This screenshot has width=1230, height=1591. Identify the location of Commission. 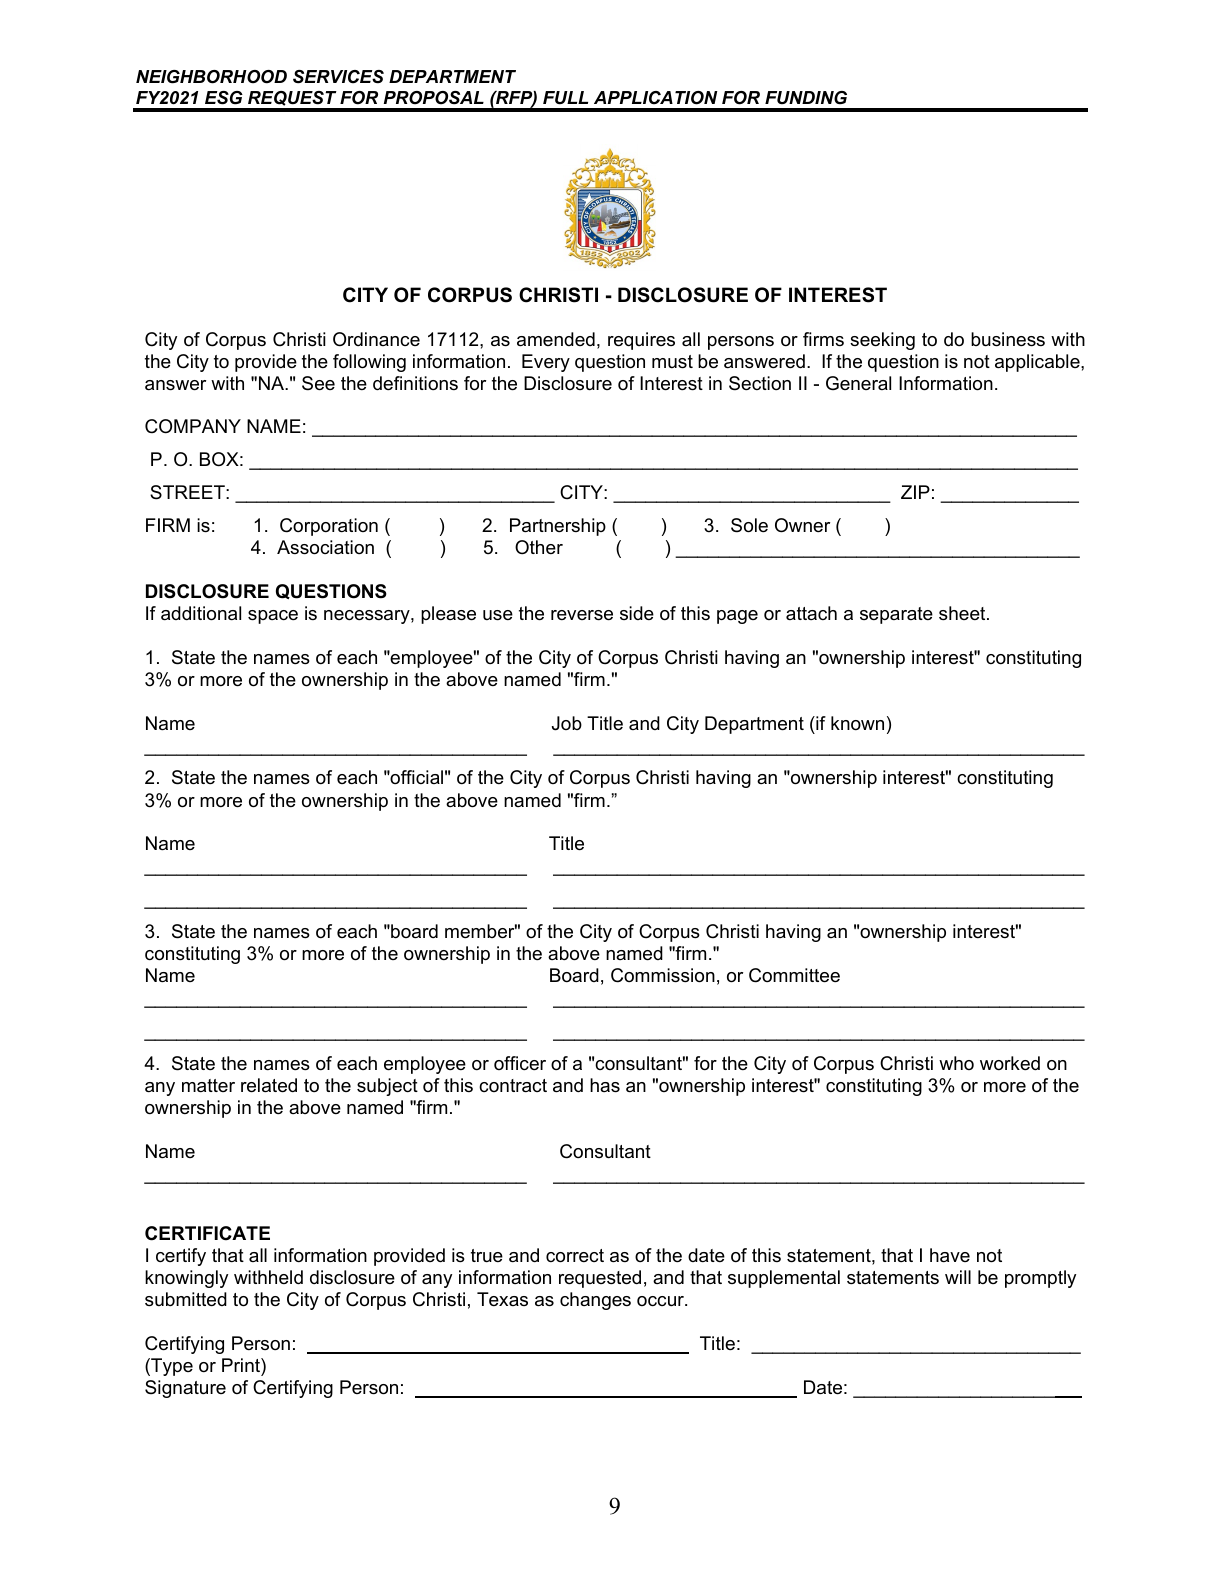
(663, 975).
